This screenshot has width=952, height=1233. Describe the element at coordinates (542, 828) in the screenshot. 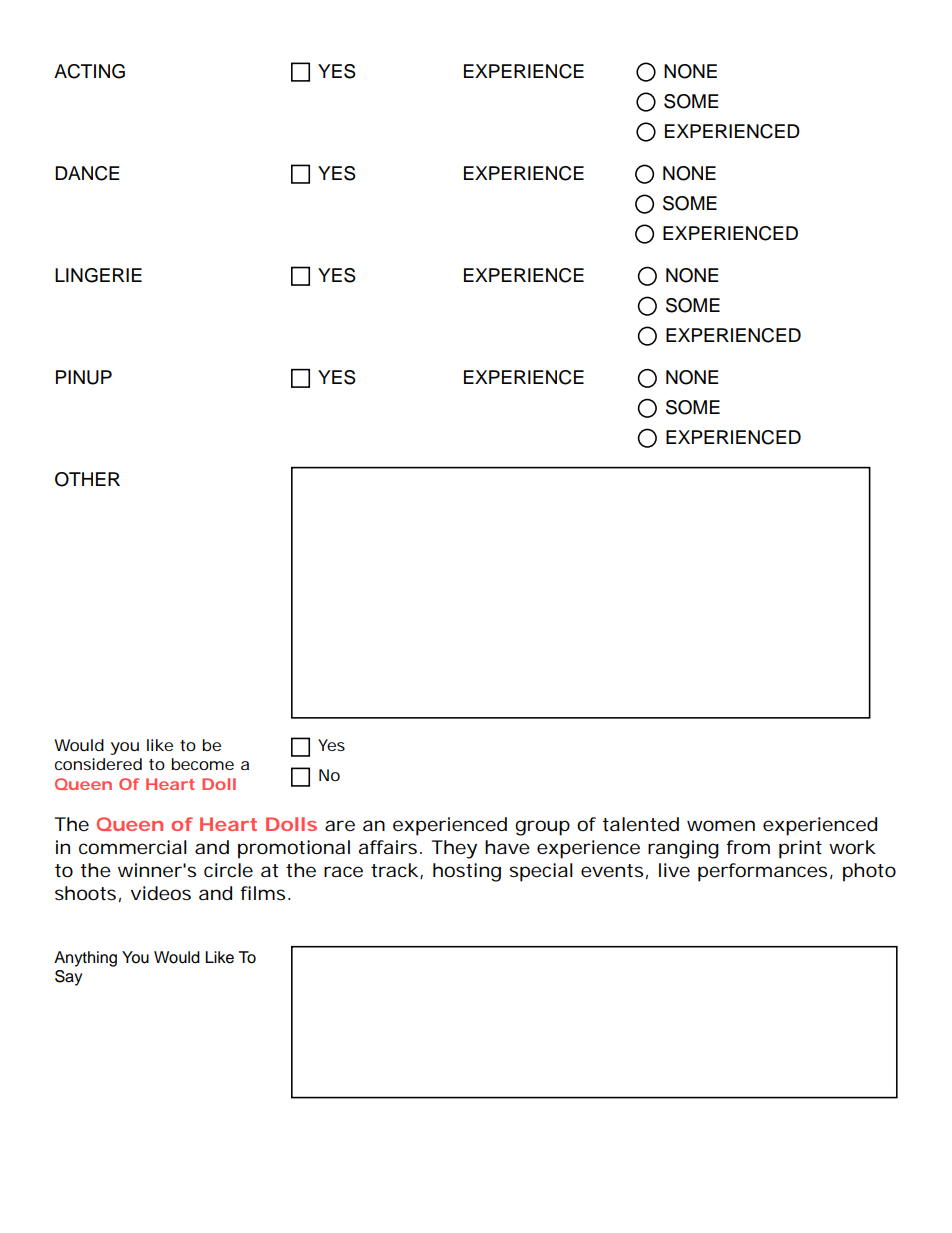

I see `group` at that location.
